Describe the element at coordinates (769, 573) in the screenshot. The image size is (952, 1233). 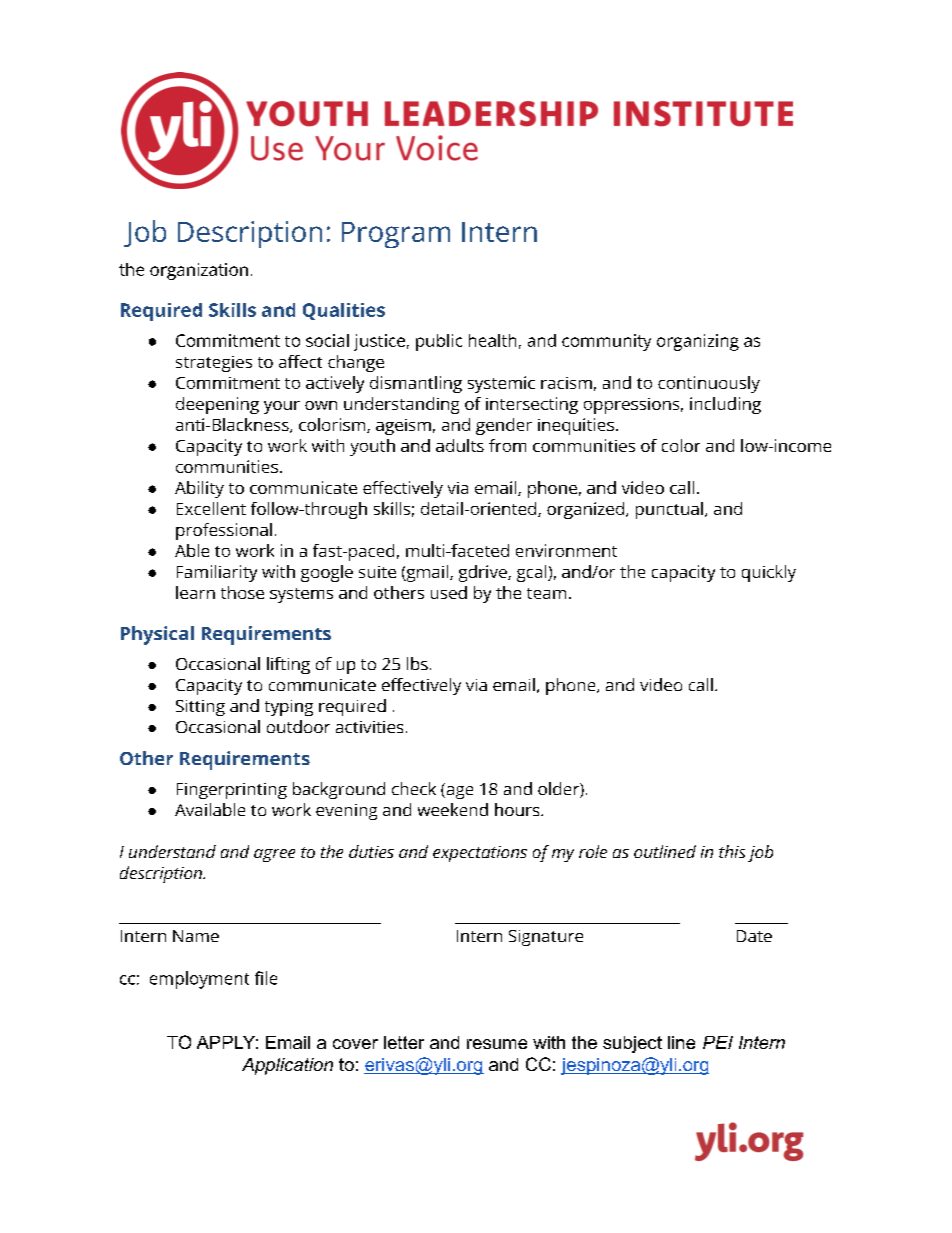
I see `quickly` at that location.
